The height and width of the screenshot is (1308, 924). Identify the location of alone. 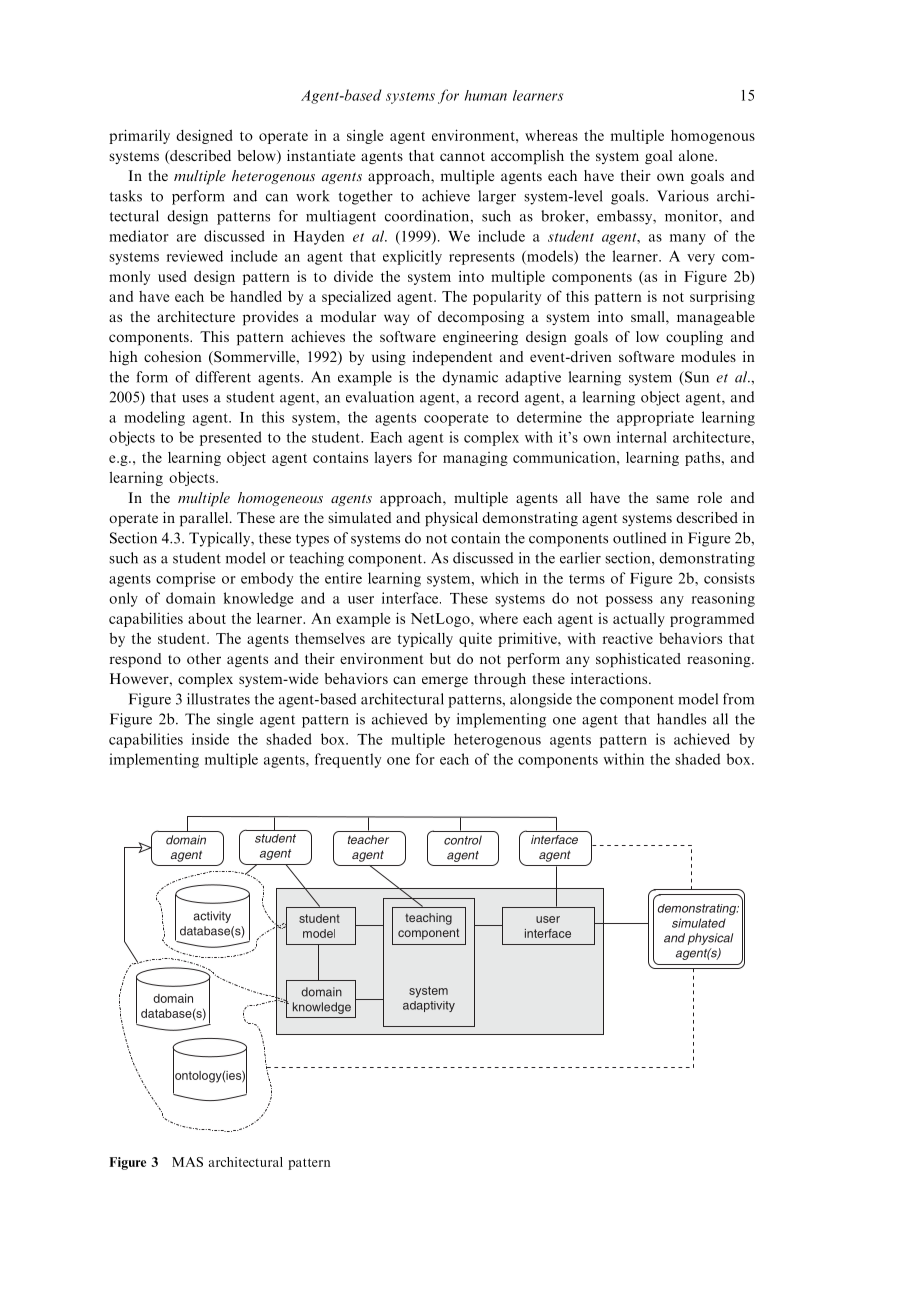
(697, 155).
